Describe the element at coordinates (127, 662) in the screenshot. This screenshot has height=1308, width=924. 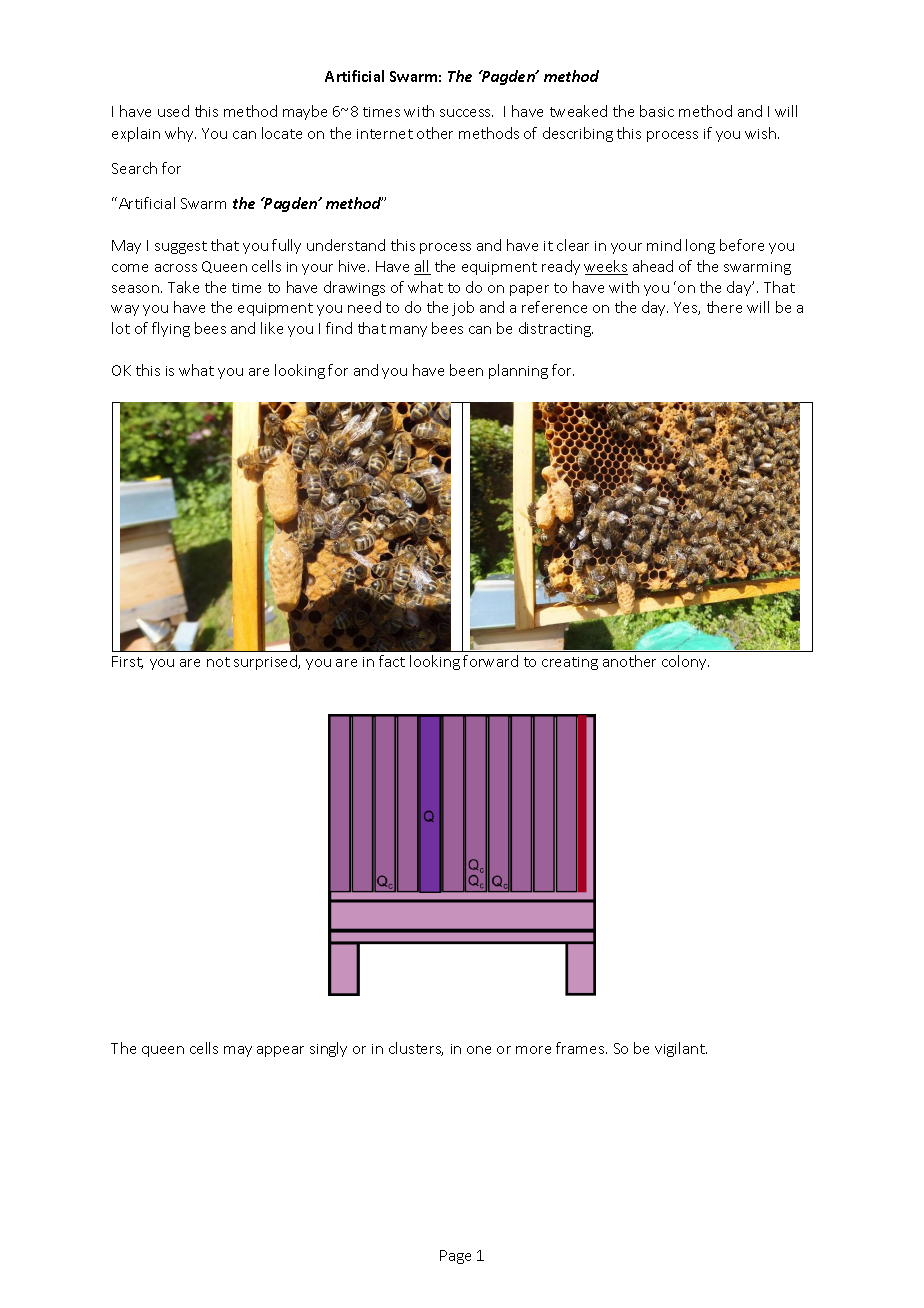
I see `First` at that location.
